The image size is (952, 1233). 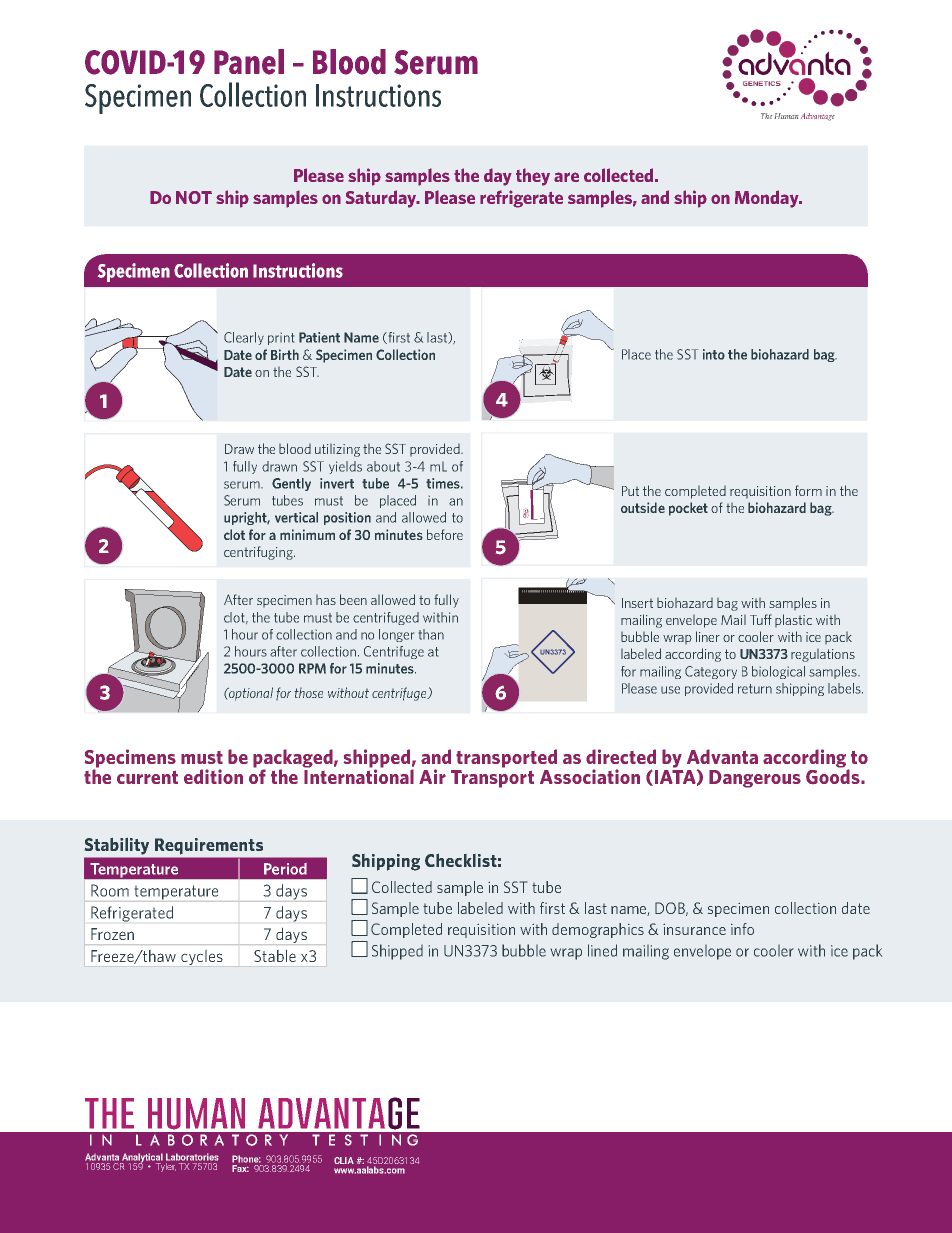 What do you see at coordinates (344, 1160) in the screenshot?
I see `CLIA` at bounding box center [344, 1160].
